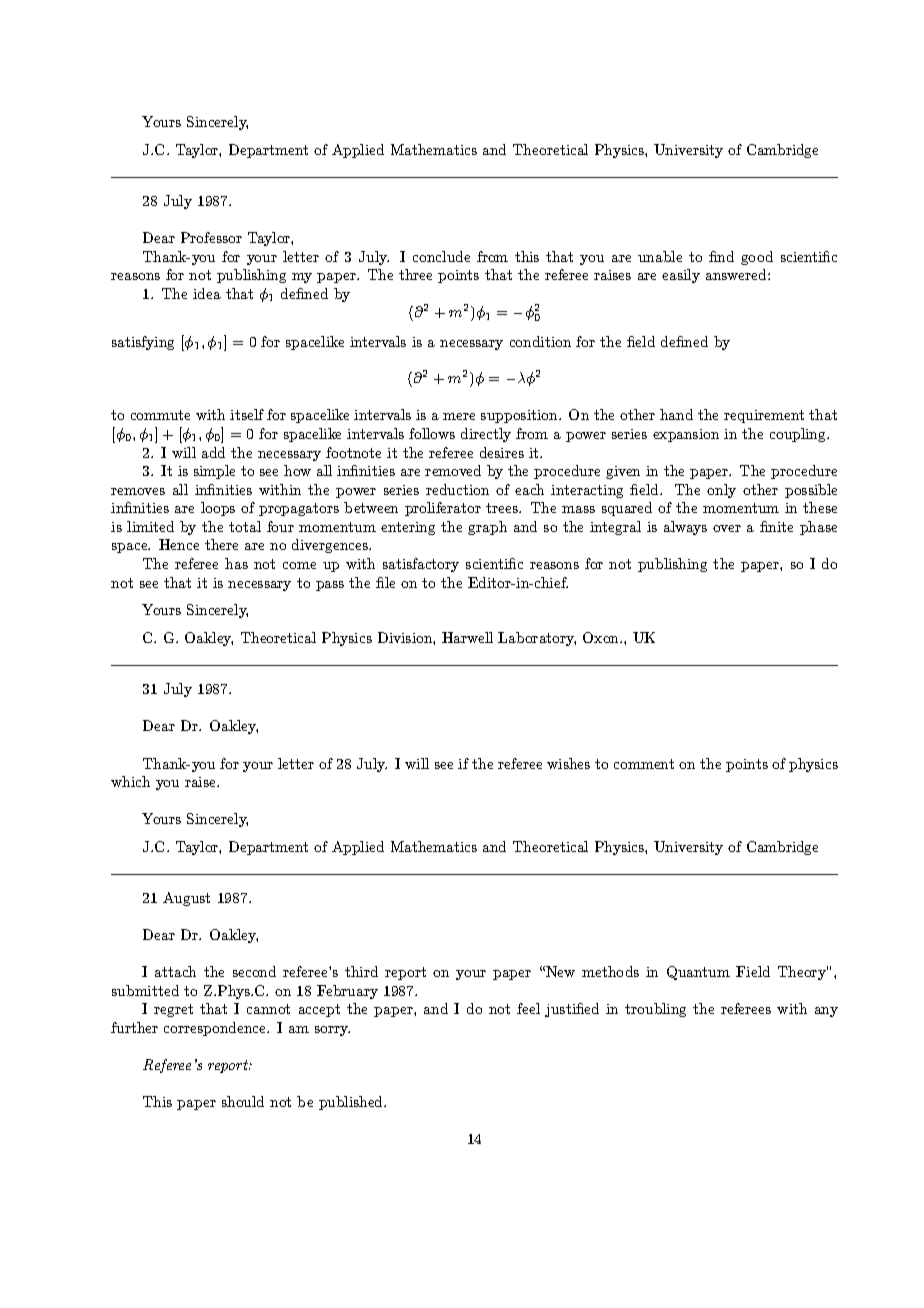 This screenshot has width=924, height=1308. I want to click on pass, so click(330, 586).
